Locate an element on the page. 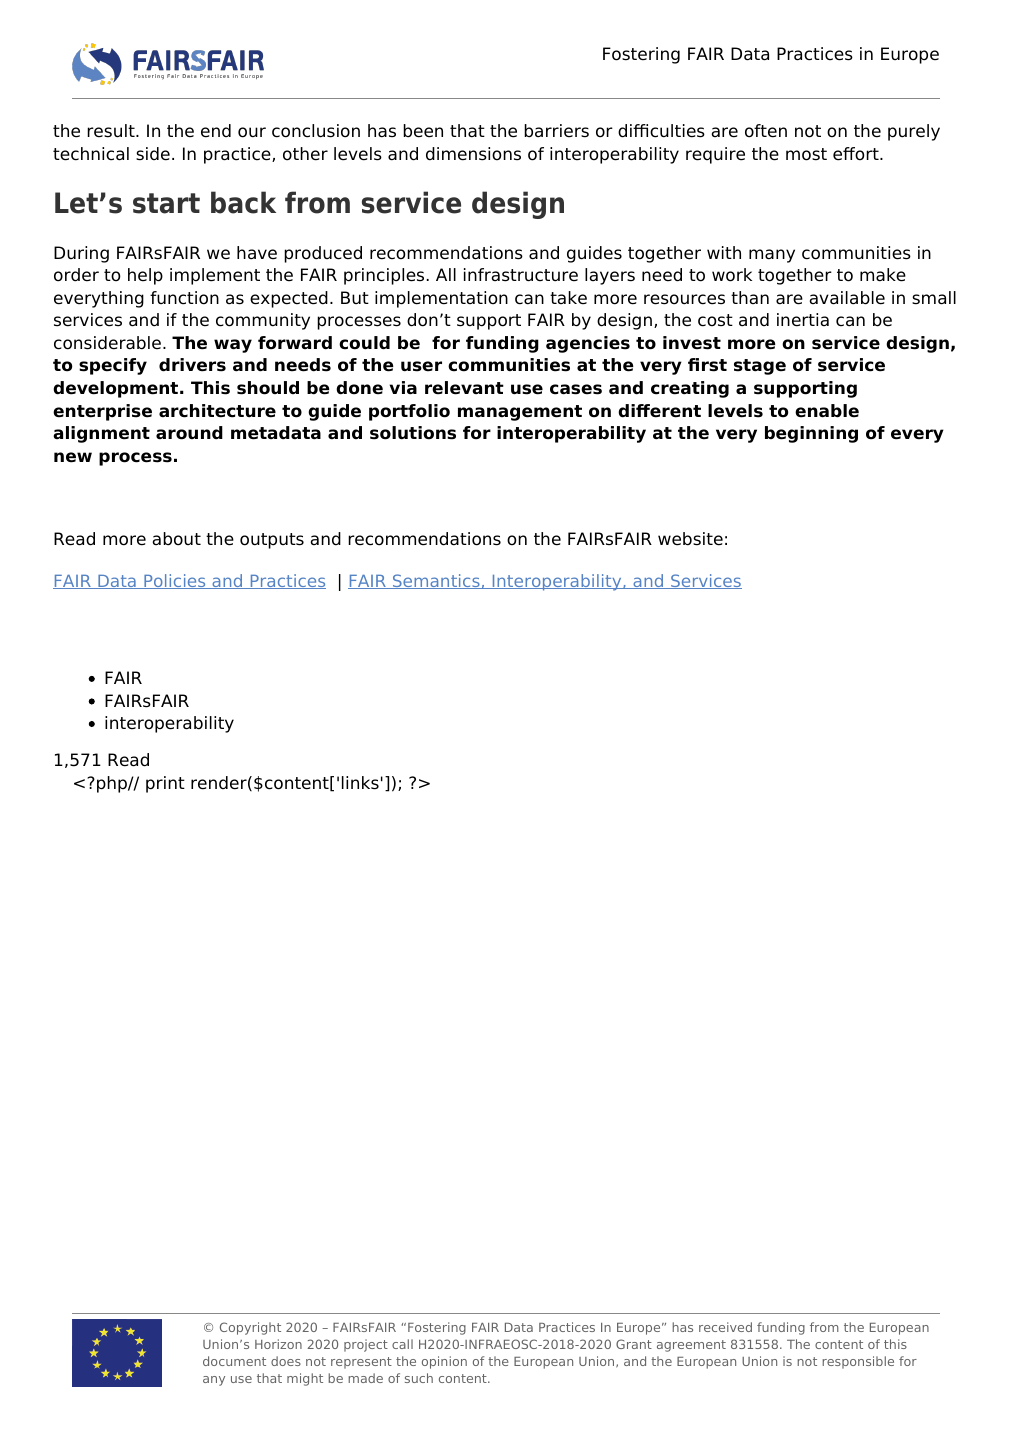 This image has height=1431, width=1012. website is located at coordinates (690, 539).
